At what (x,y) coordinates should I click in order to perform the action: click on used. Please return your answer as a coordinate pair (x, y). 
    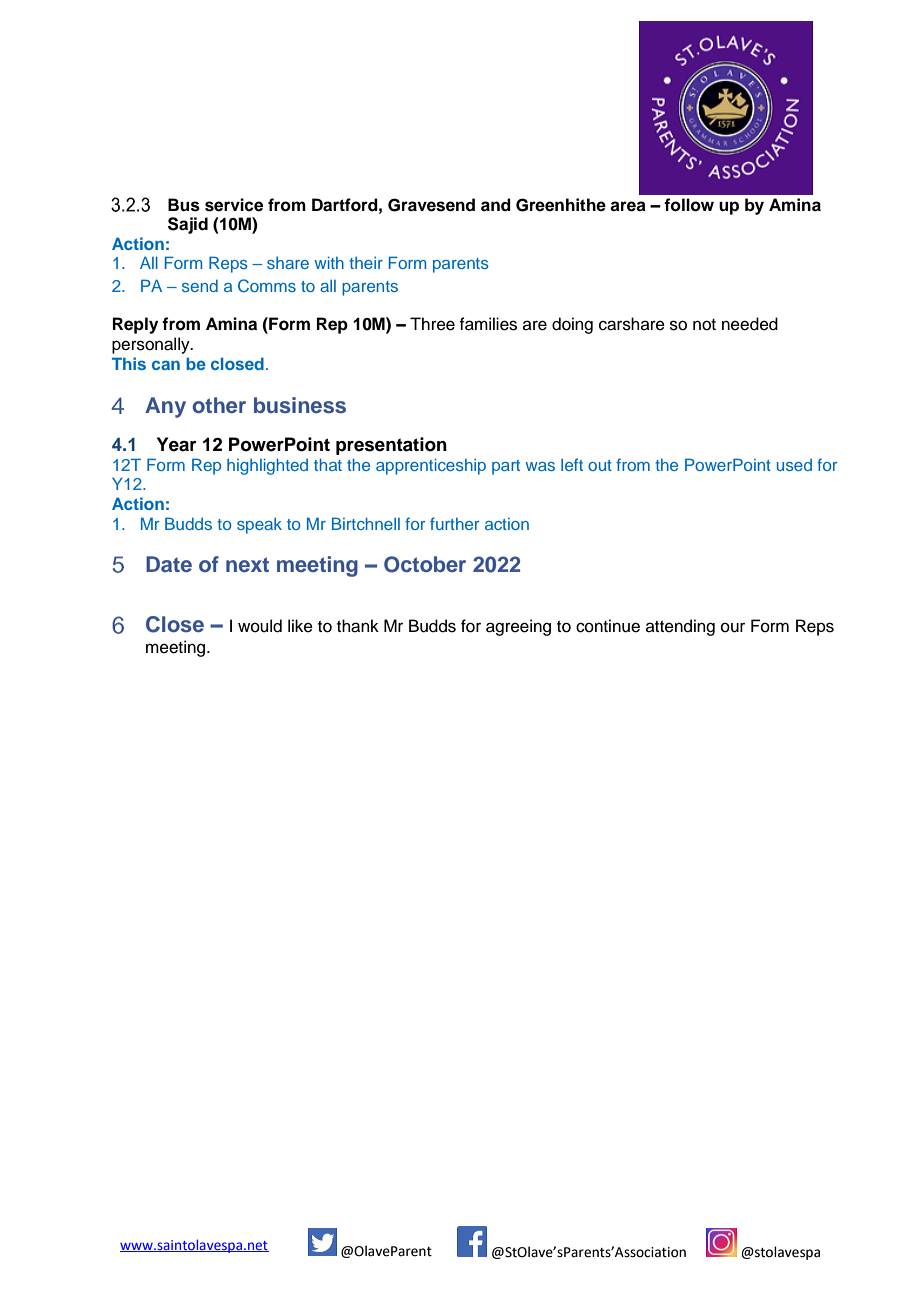
    Looking at the image, I should click on (794, 465).
